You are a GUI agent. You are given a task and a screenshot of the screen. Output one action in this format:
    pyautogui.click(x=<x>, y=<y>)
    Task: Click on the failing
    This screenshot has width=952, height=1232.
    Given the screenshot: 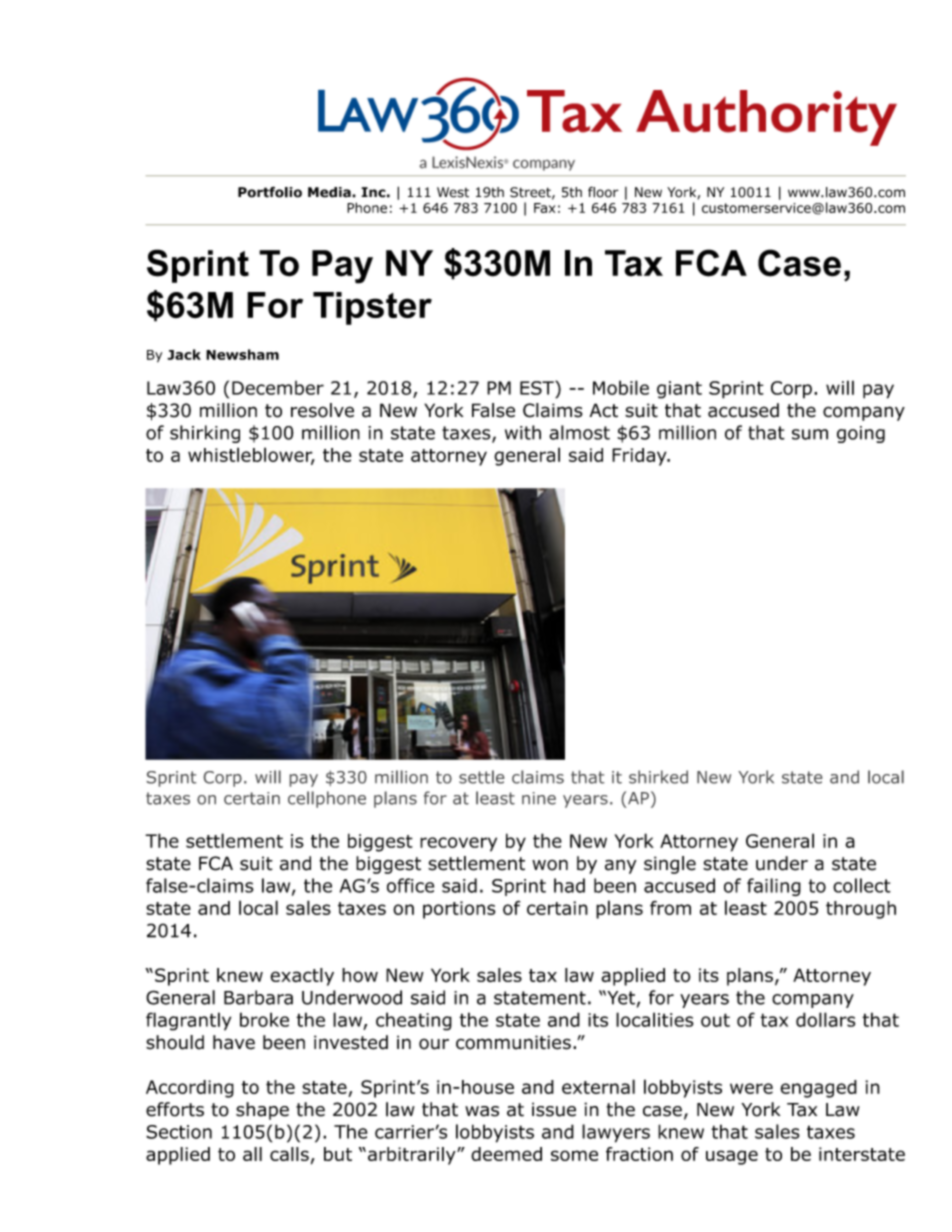 What is the action you would take?
    pyautogui.click(x=774, y=887)
